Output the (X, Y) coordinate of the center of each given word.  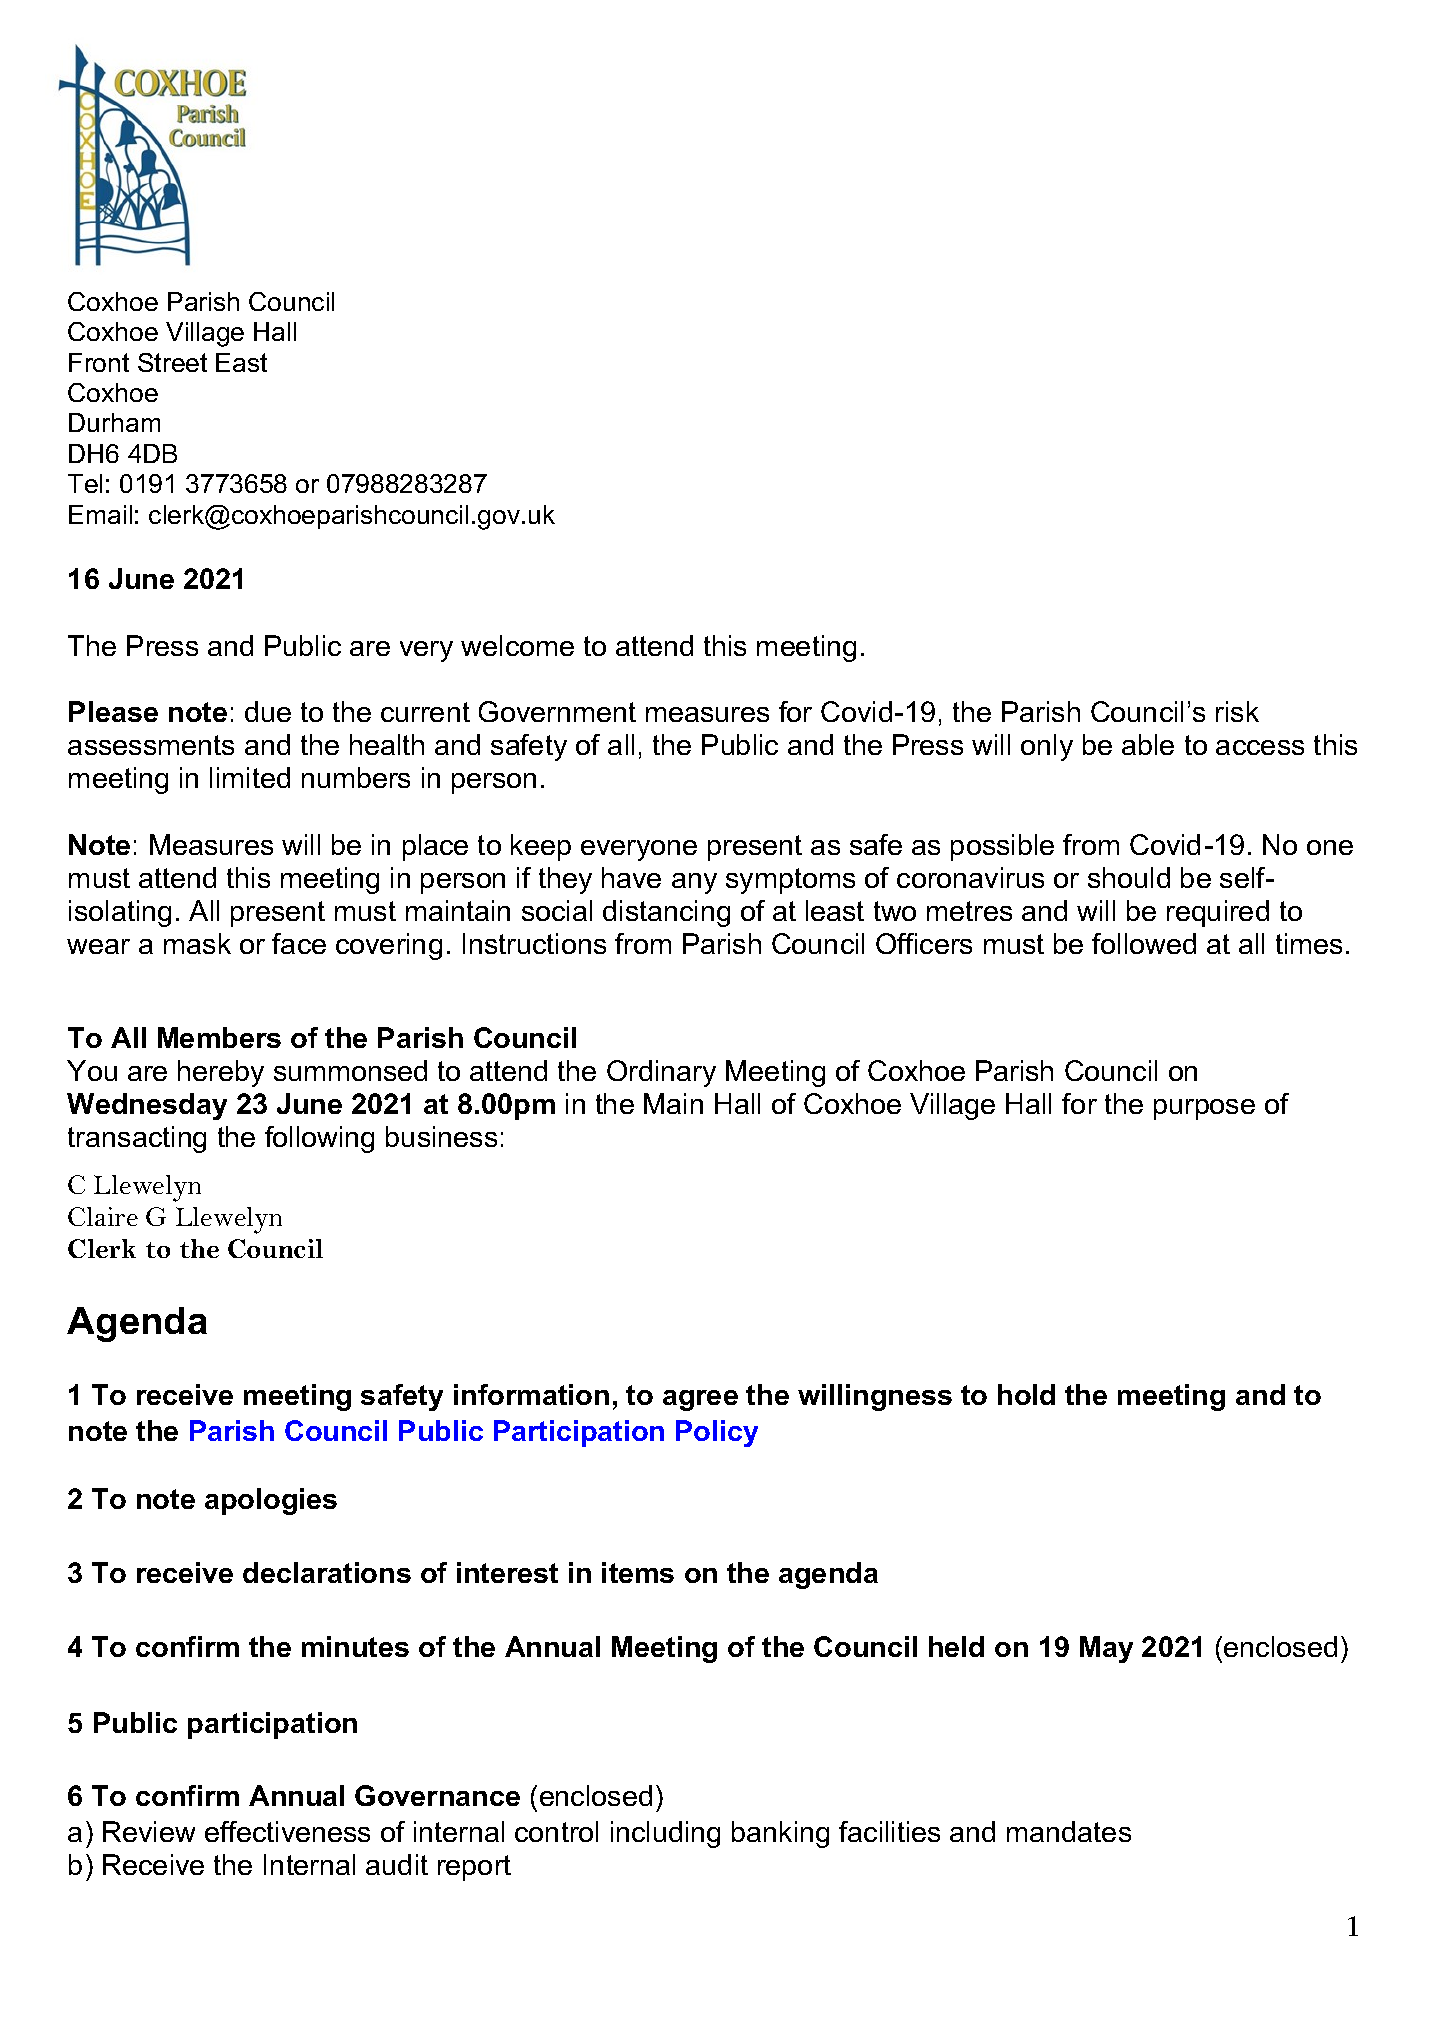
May (1106, 1649)
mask (197, 943)
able (1148, 744)
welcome (517, 645)
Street (172, 362)
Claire (103, 1216)
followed (1144, 943)
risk (1237, 711)
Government (557, 711)
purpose (1204, 1109)
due (268, 711)
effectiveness (287, 1831)
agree (700, 1400)
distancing (666, 913)
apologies (271, 1501)
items (638, 1572)
